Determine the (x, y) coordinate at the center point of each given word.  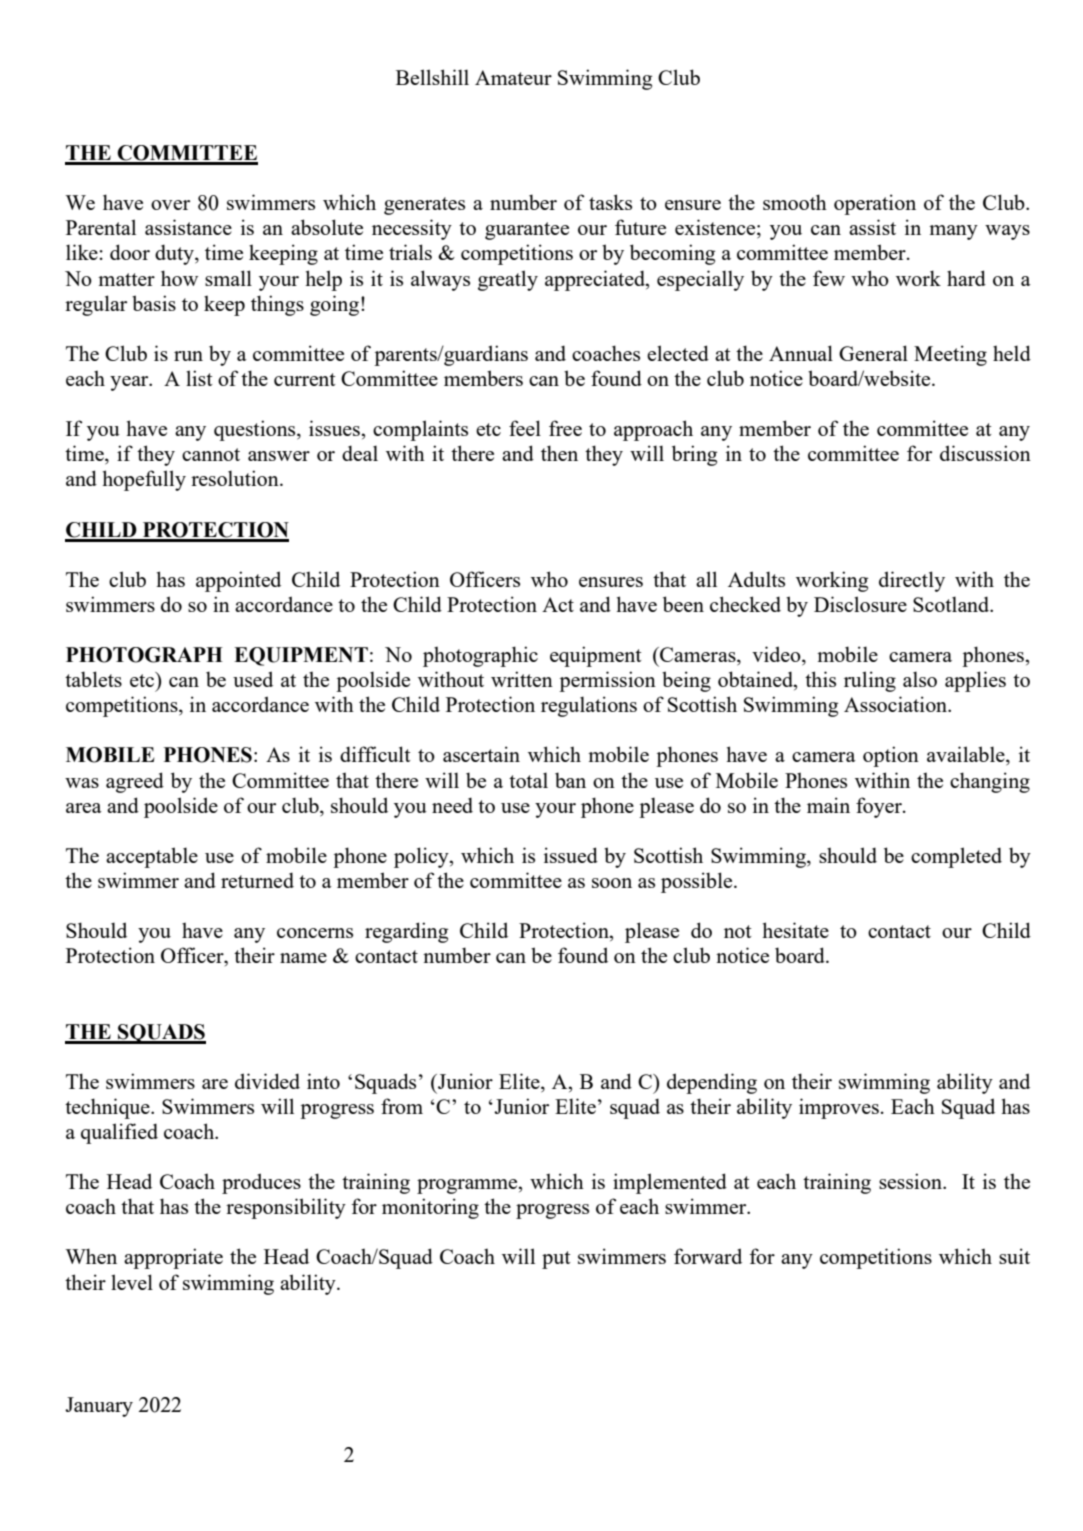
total (528, 780)
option (891, 756)
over (170, 205)
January (99, 1407)
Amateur (513, 77)
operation (875, 204)
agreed (135, 782)
